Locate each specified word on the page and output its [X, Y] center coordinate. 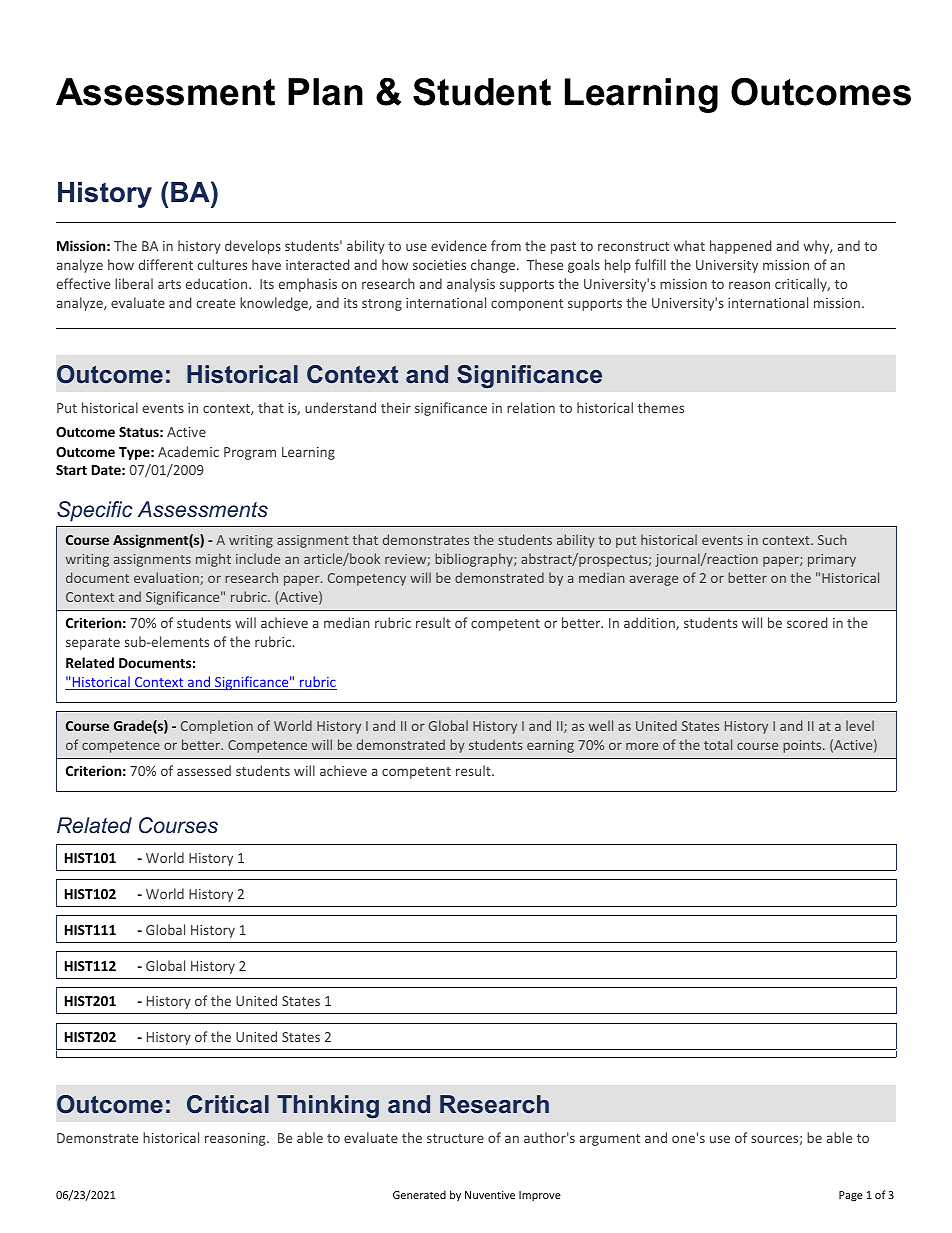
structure [455, 1138]
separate [93, 644]
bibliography [475, 560]
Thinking [328, 1106]
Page [851, 1196]
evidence [459, 245]
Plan [325, 92]
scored [807, 622]
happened [741, 247]
